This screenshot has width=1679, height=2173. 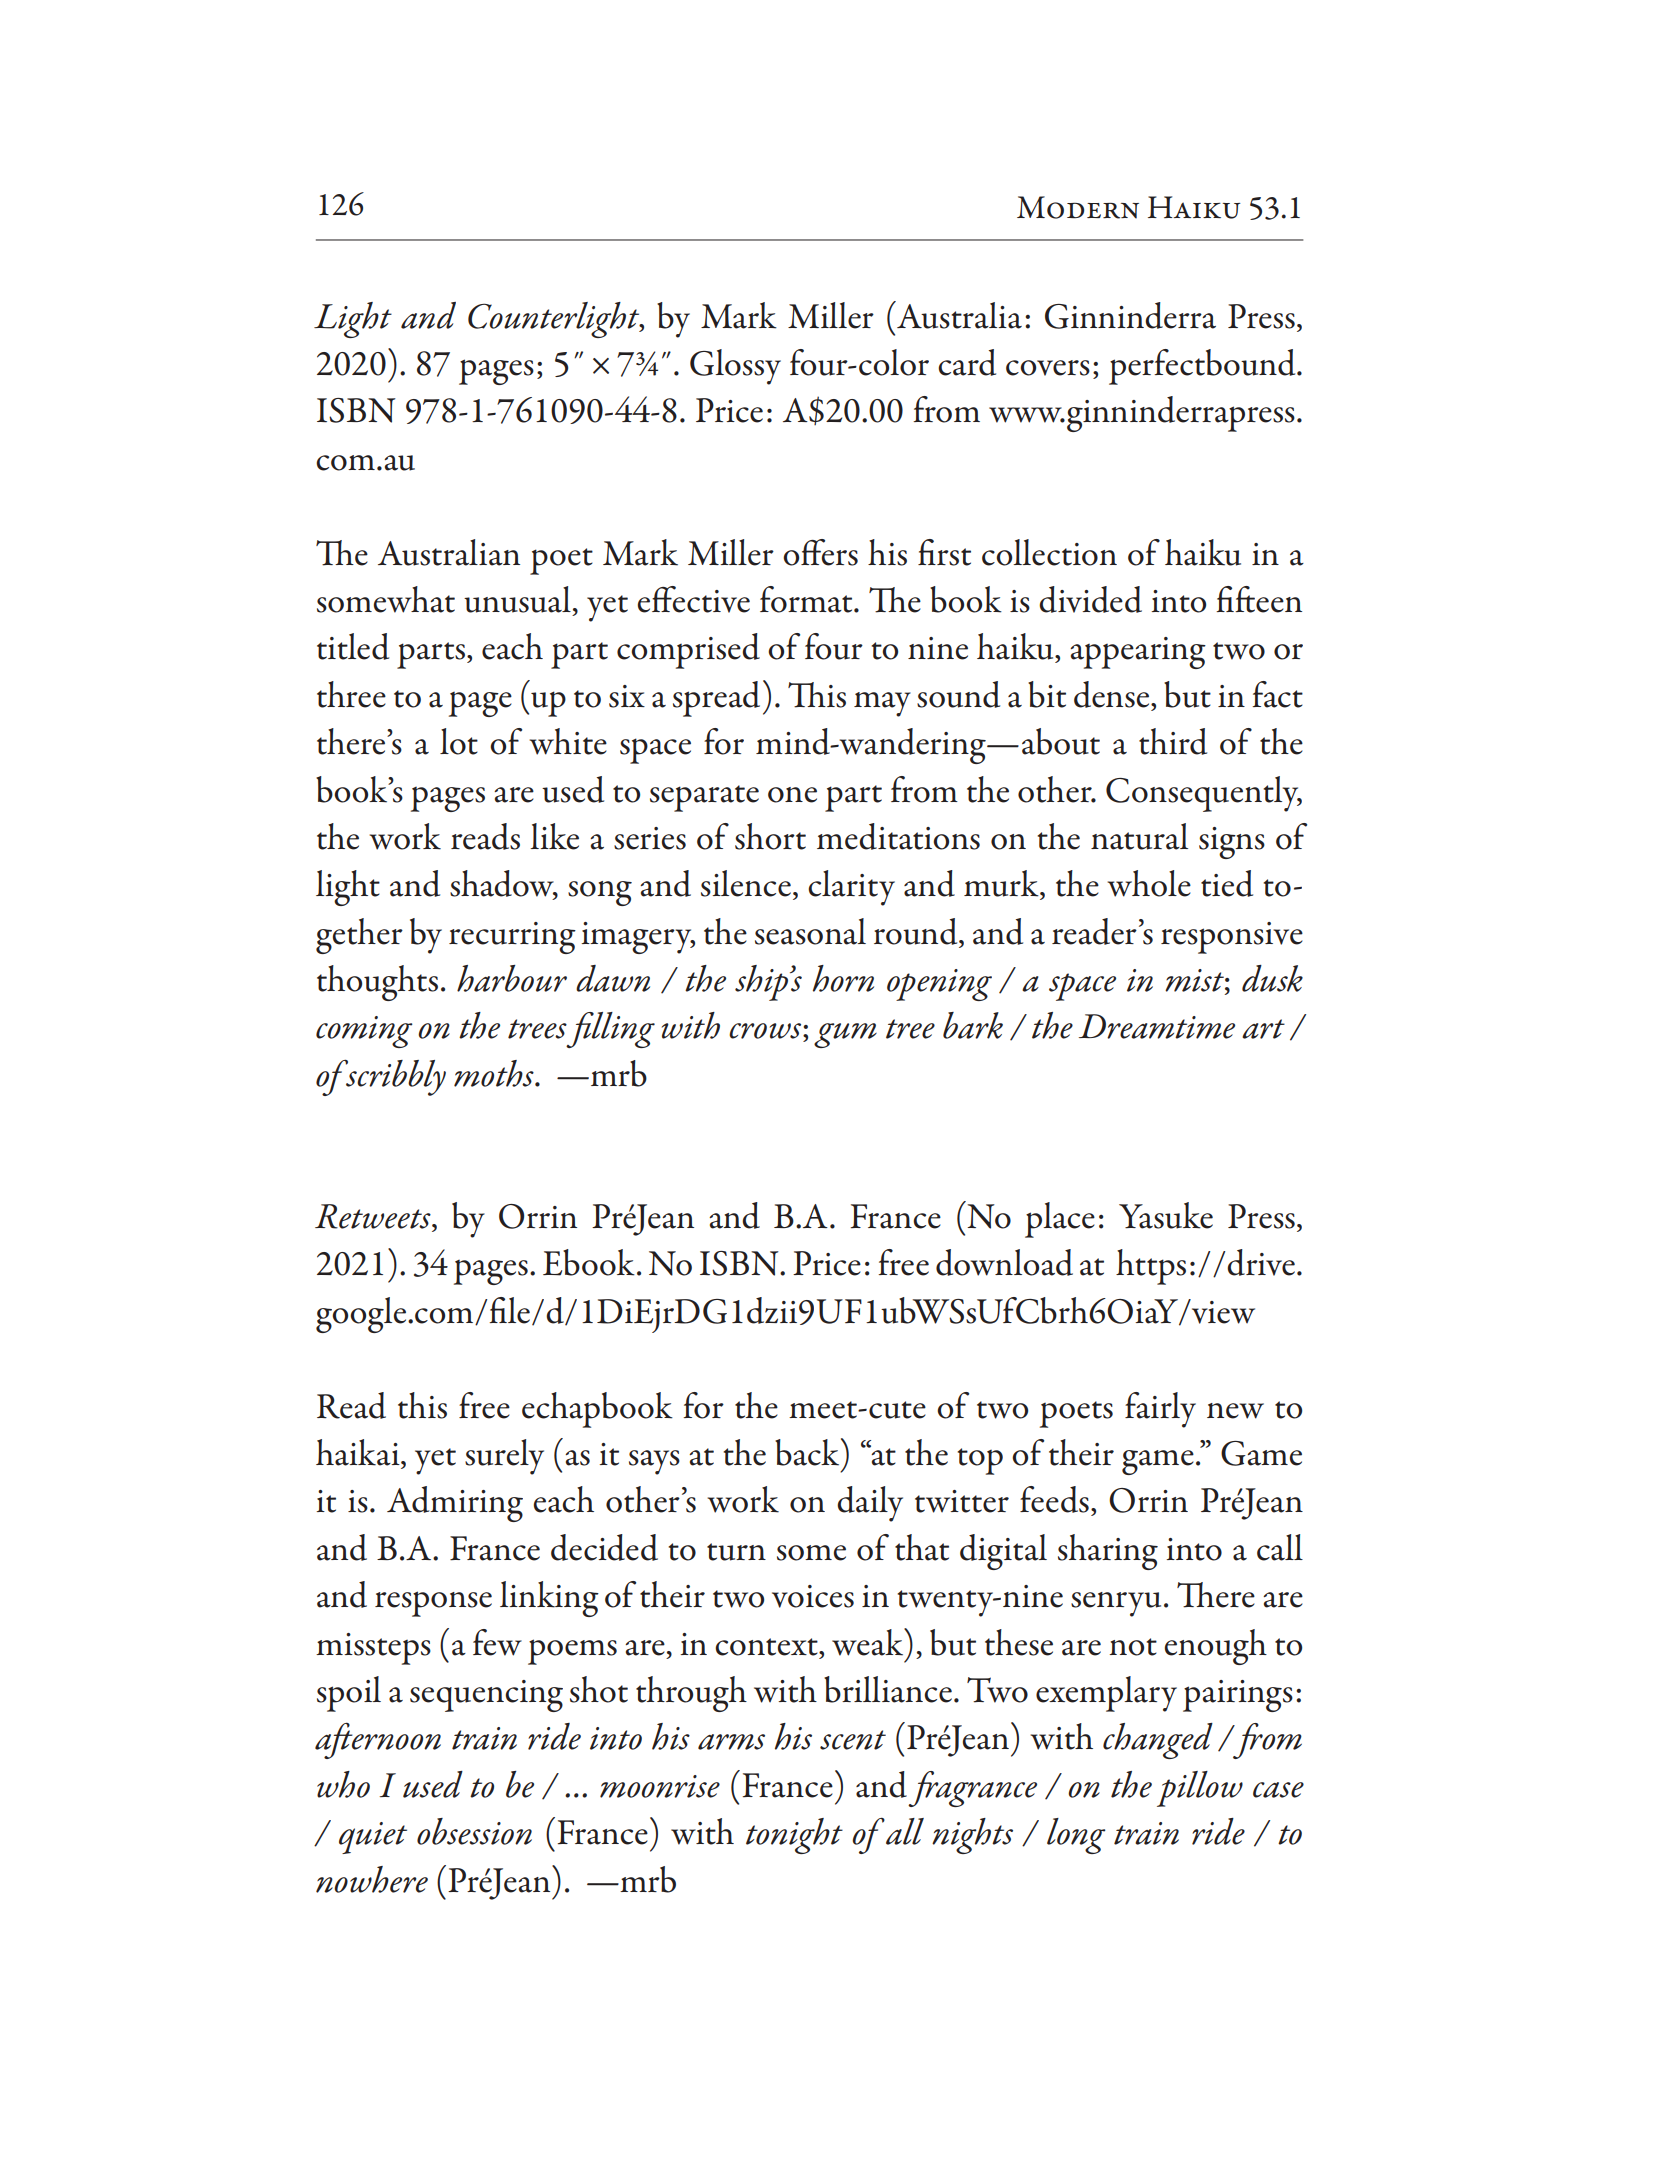 I want to click on moths, so click(x=495, y=1073).
